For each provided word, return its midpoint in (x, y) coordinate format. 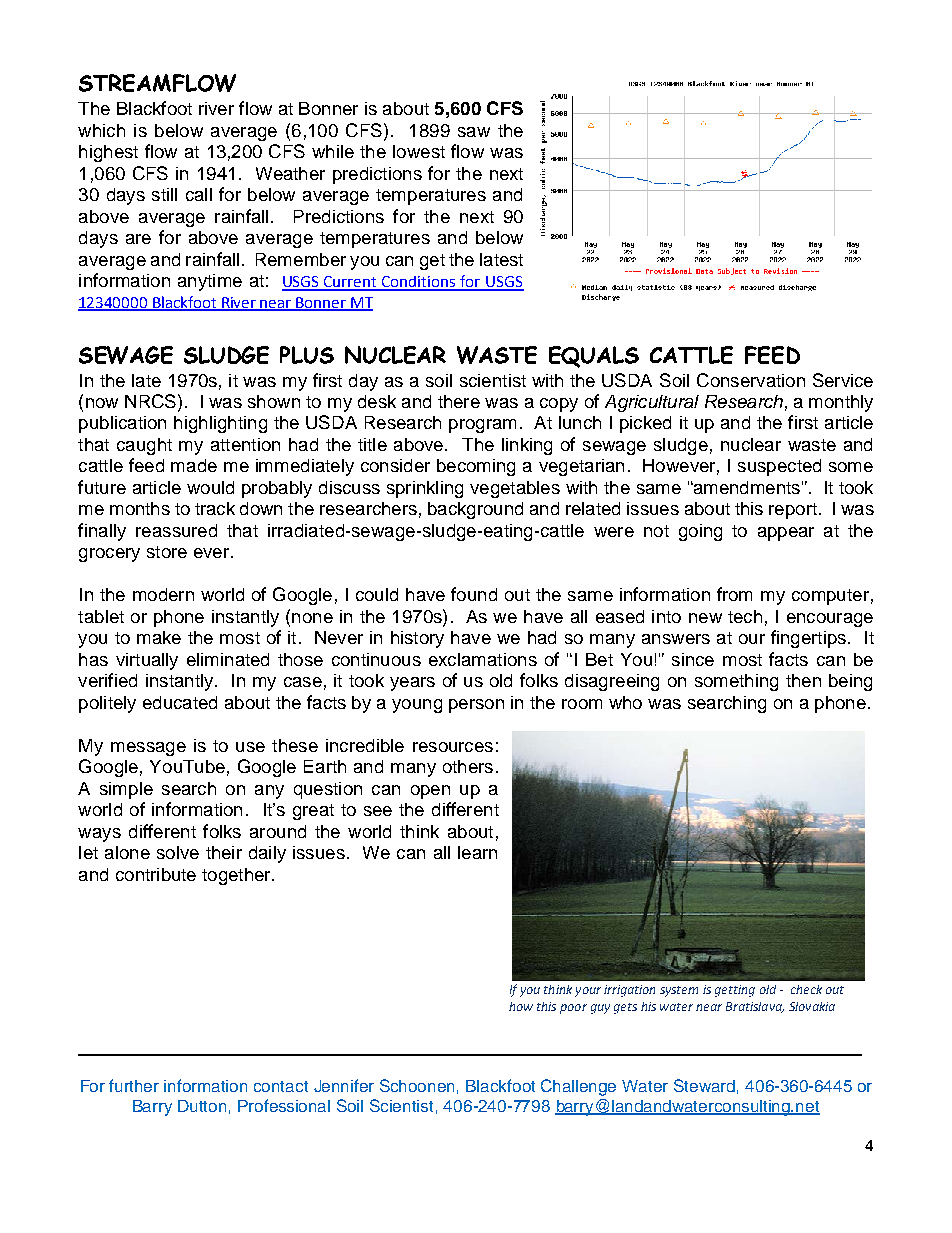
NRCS (150, 401)
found (474, 594)
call (199, 194)
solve (178, 852)
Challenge (578, 1087)
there (459, 401)
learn (477, 852)
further (134, 1085)
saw (474, 132)
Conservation (751, 380)
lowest (419, 151)
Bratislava (755, 1007)
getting (735, 991)
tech (745, 616)
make (159, 637)
